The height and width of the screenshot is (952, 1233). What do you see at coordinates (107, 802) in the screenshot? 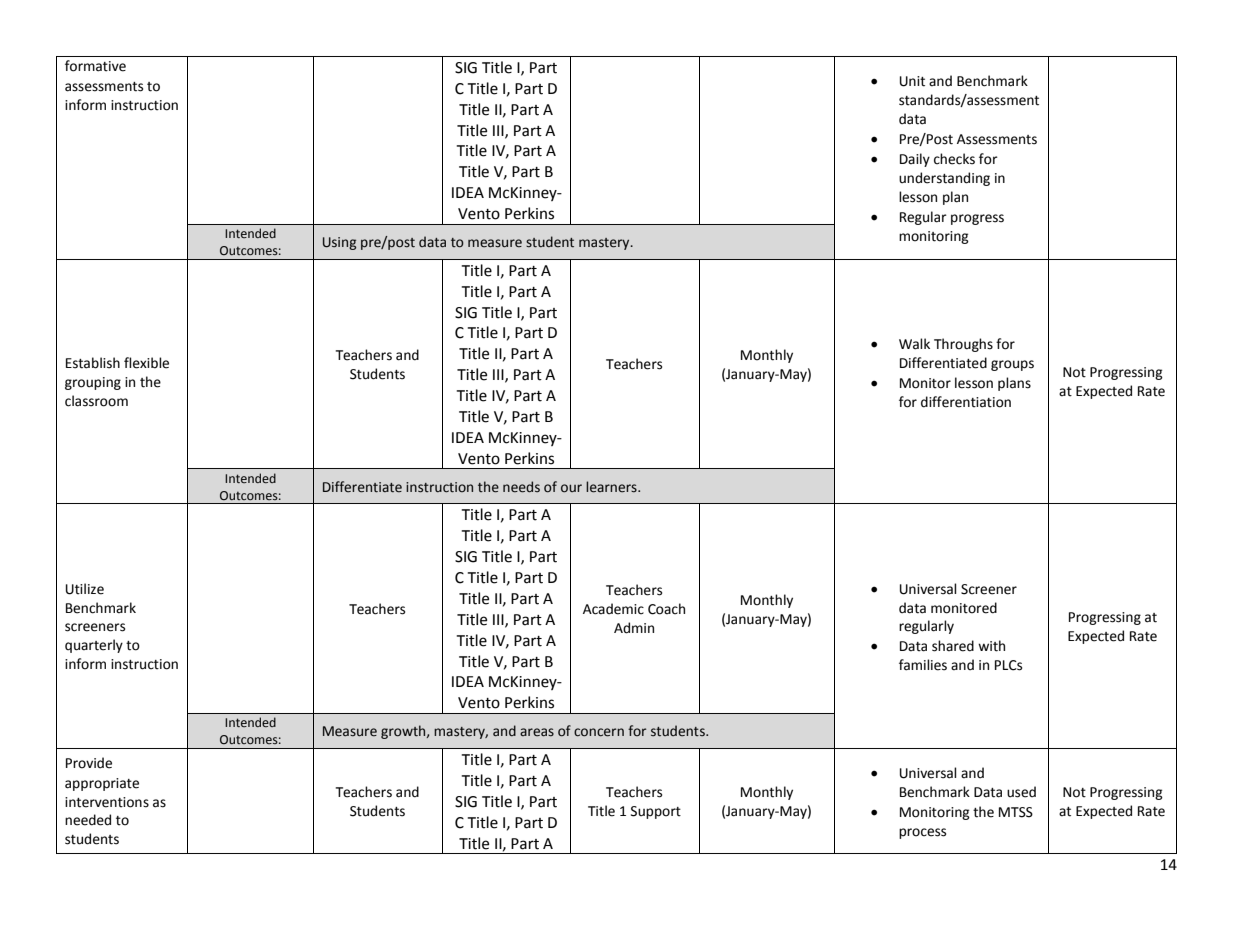
I see `interventions` at bounding box center [107, 802].
